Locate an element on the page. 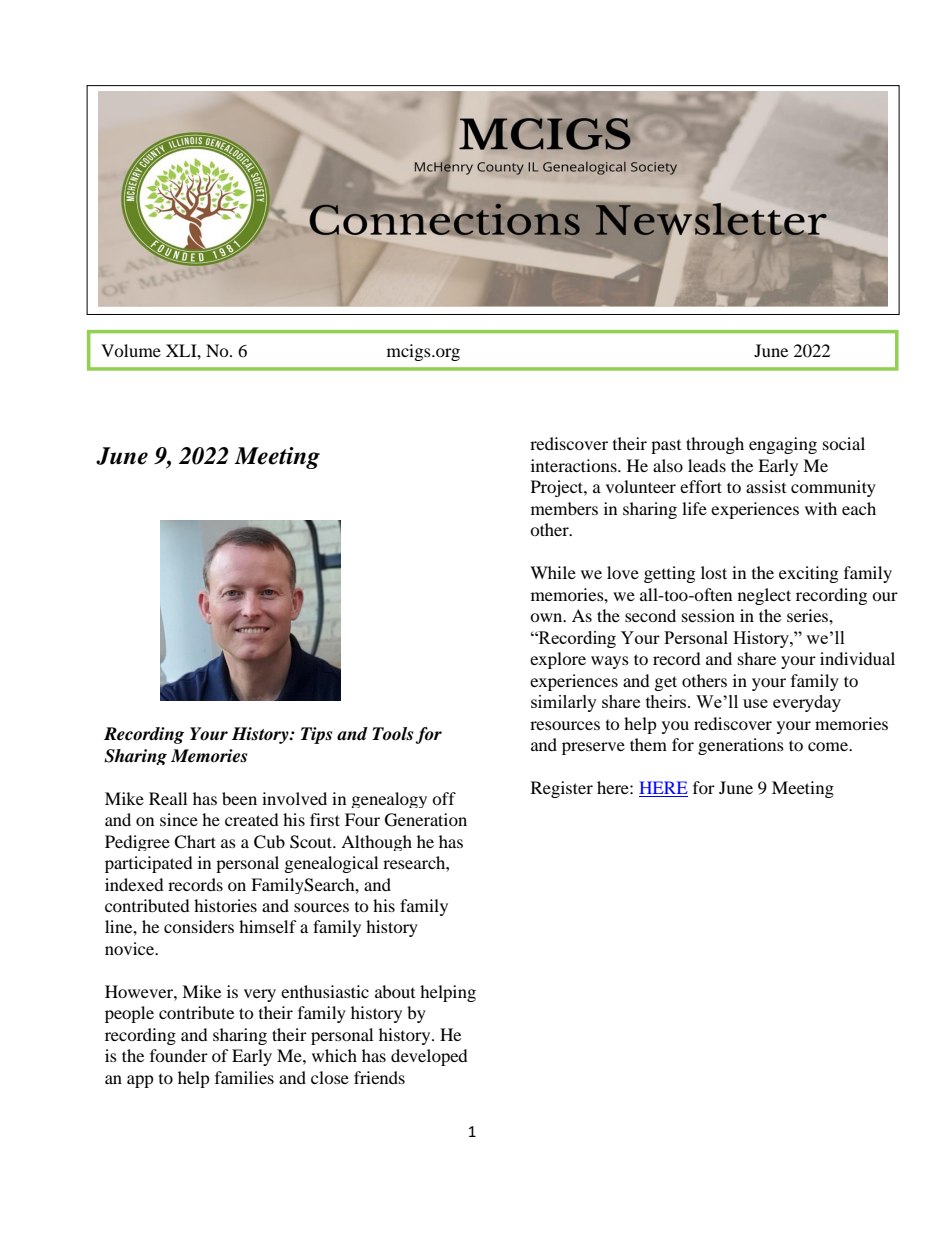 The height and width of the page is (1233, 952). histories is located at coordinates (225, 905).
